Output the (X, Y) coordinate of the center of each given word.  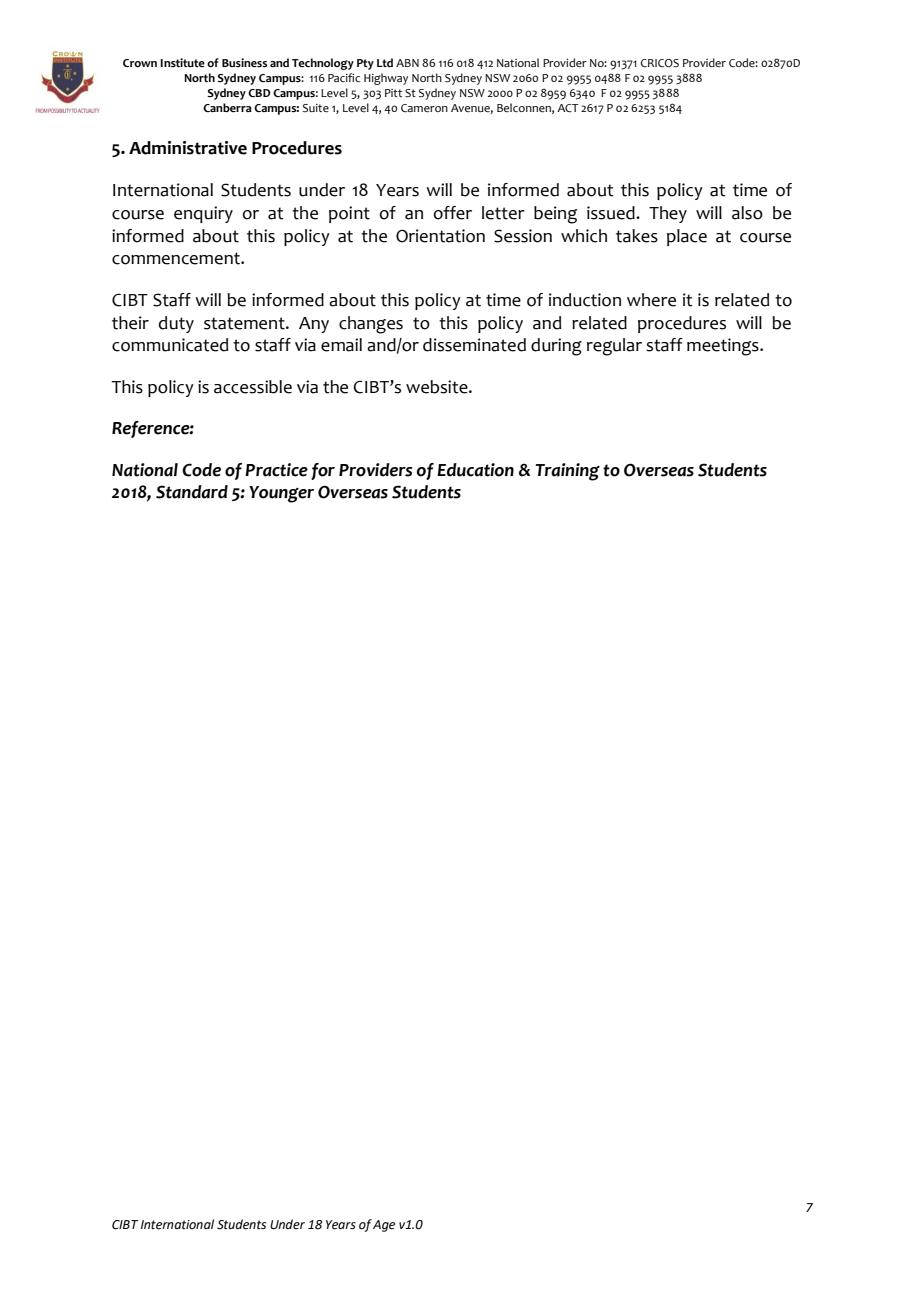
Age (384, 1226)
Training (567, 472)
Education (475, 470)
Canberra (227, 108)
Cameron (424, 108)
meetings (724, 347)
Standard (192, 492)
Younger (281, 494)
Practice (276, 470)
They (668, 214)
